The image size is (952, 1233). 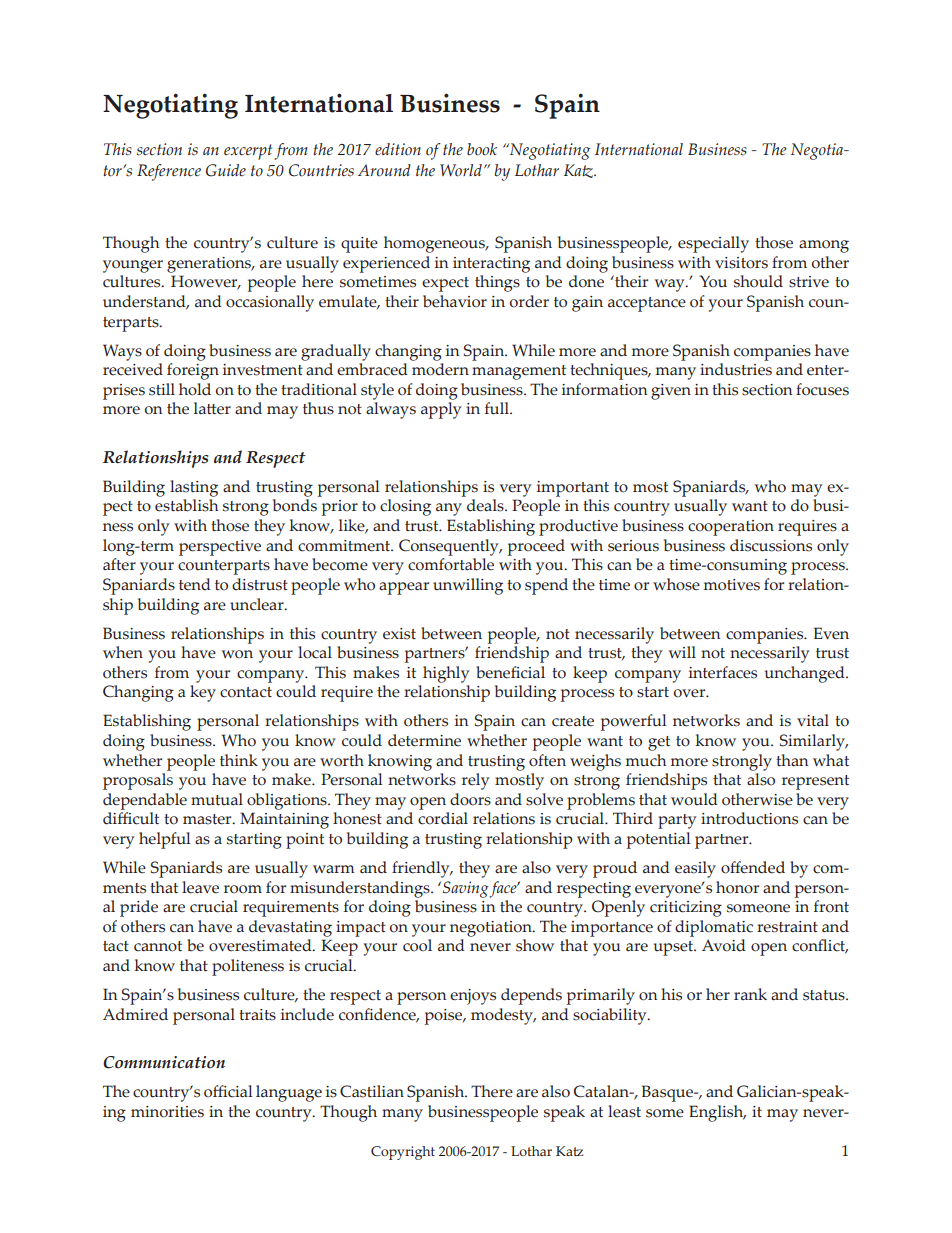 I want to click on Copyright, so click(x=403, y=1153).
